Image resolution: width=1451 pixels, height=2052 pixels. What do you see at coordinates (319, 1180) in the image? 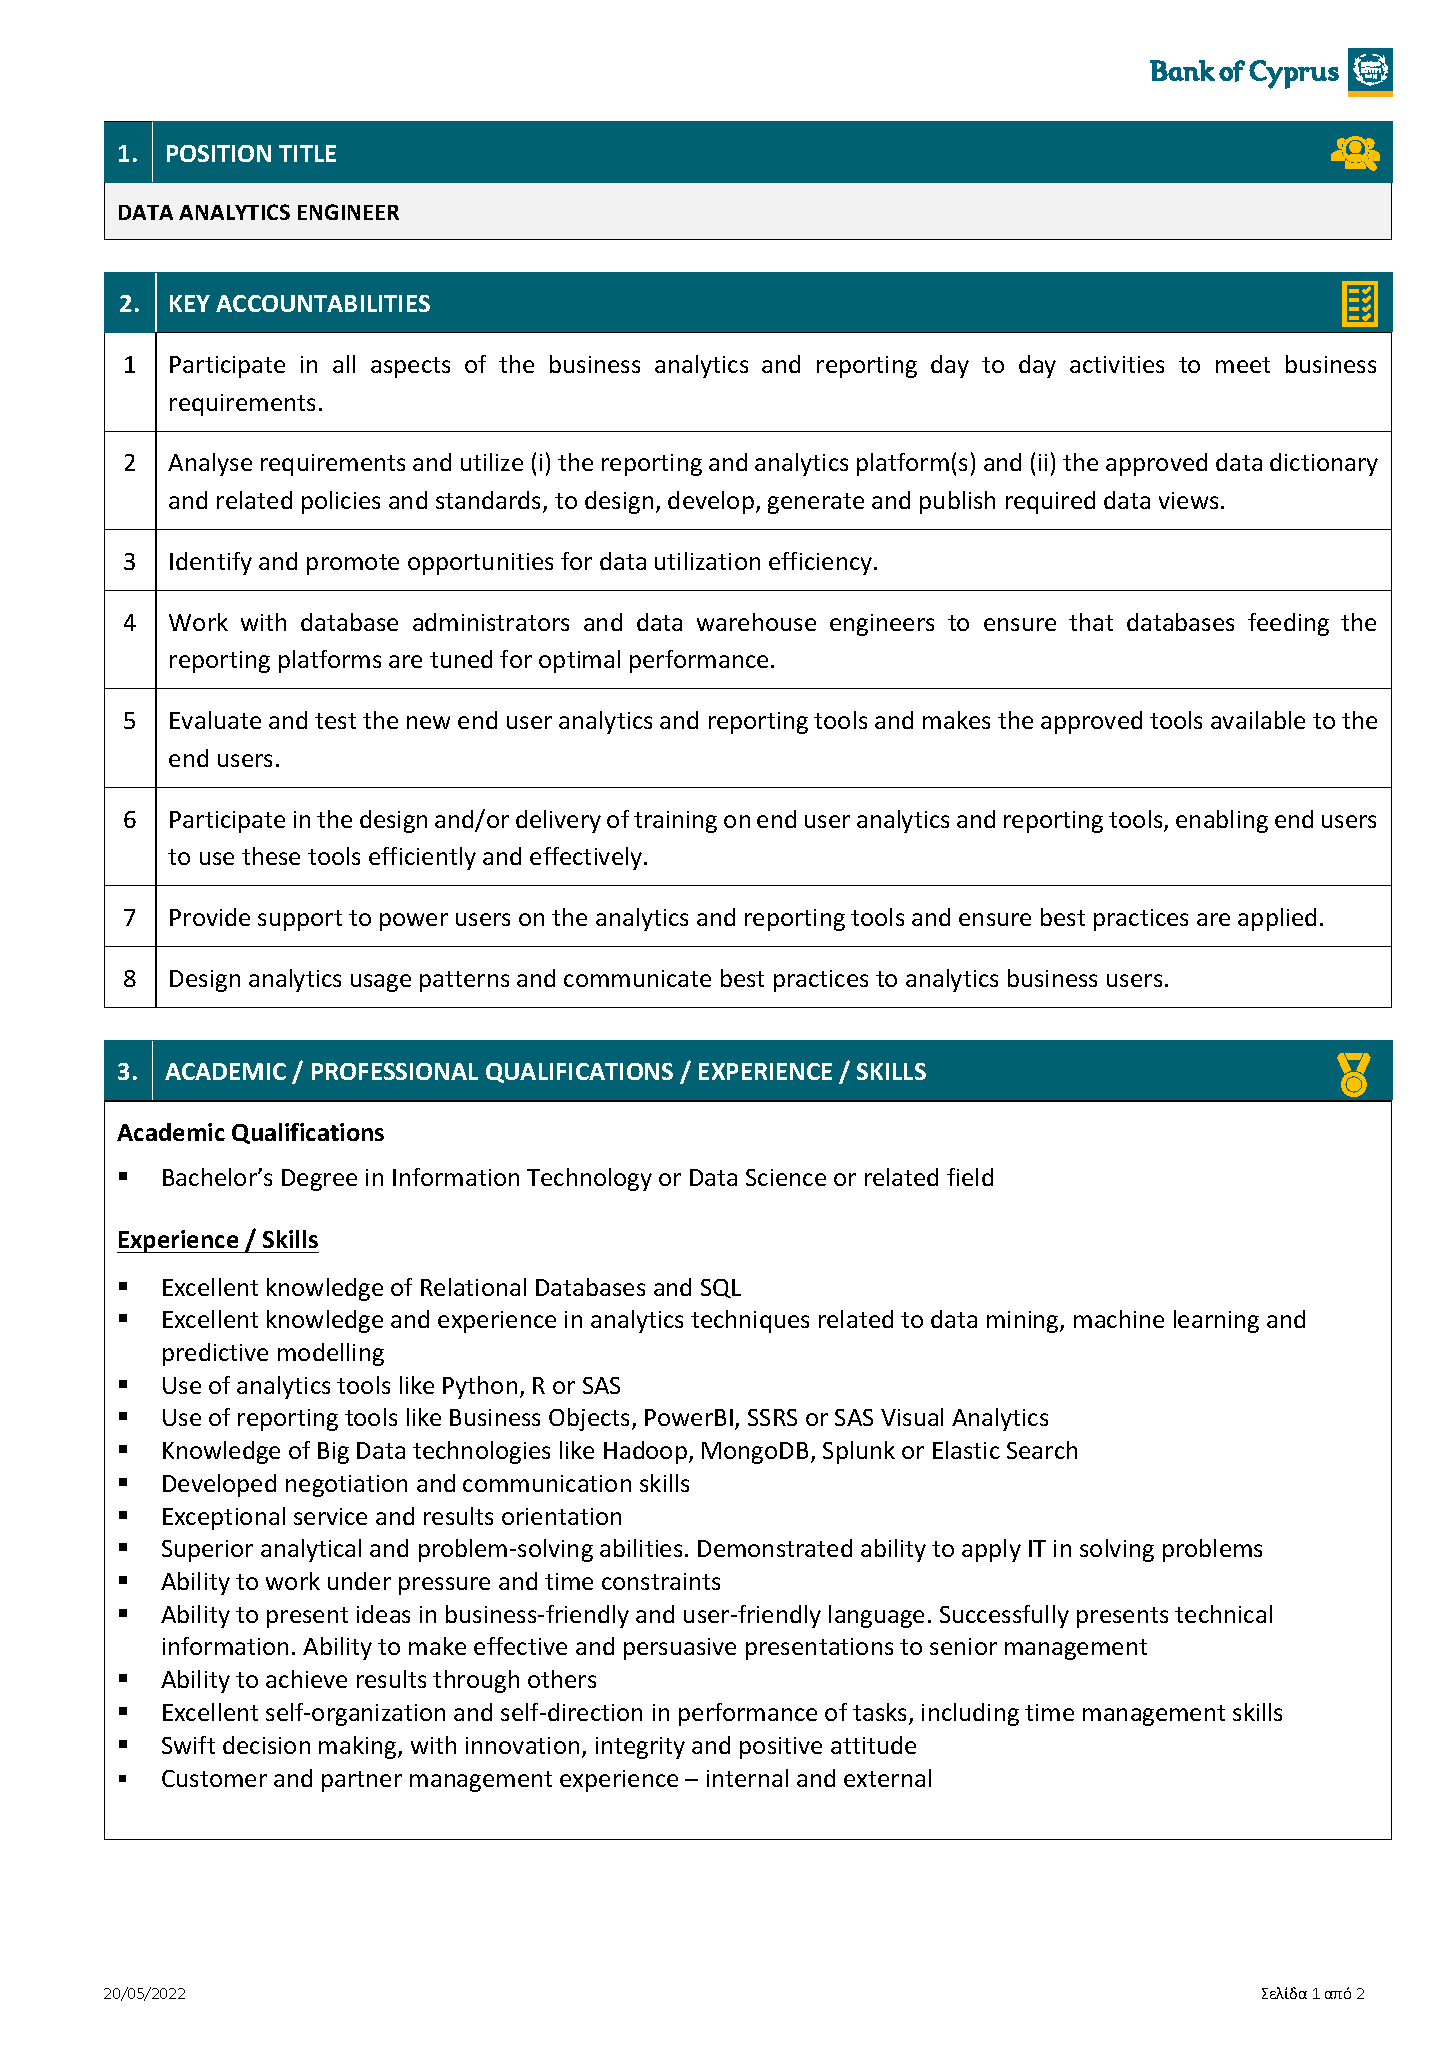
I see `Degree` at bounding box center [319, 1180].
